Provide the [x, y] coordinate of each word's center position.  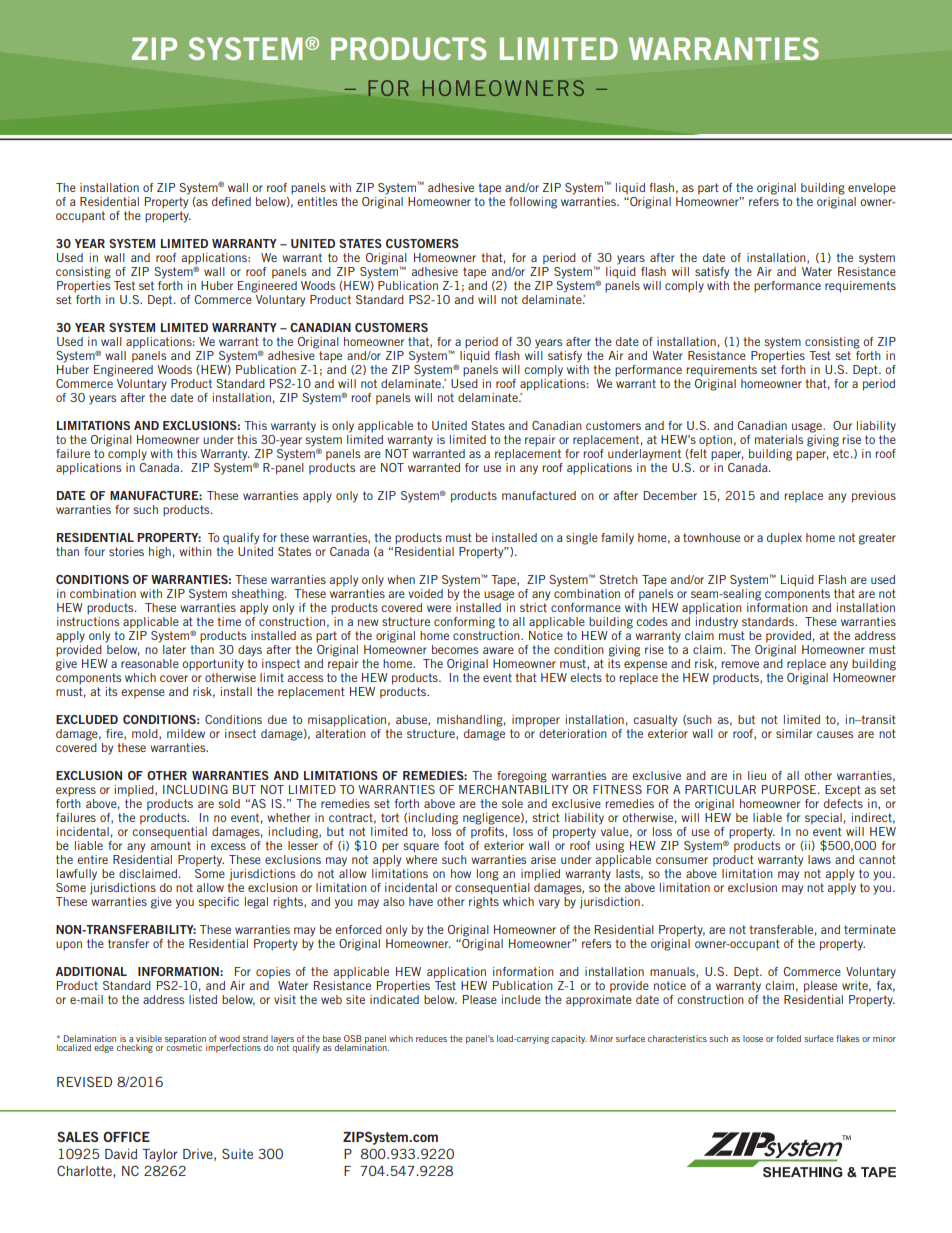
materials [779, 439]
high [160, 553]
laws [819, 859]
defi [221, 201]
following [533, 203]
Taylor [160, 1155]
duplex [784, 539]
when [401, 579]
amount [171, 845]
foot [454, 845]
